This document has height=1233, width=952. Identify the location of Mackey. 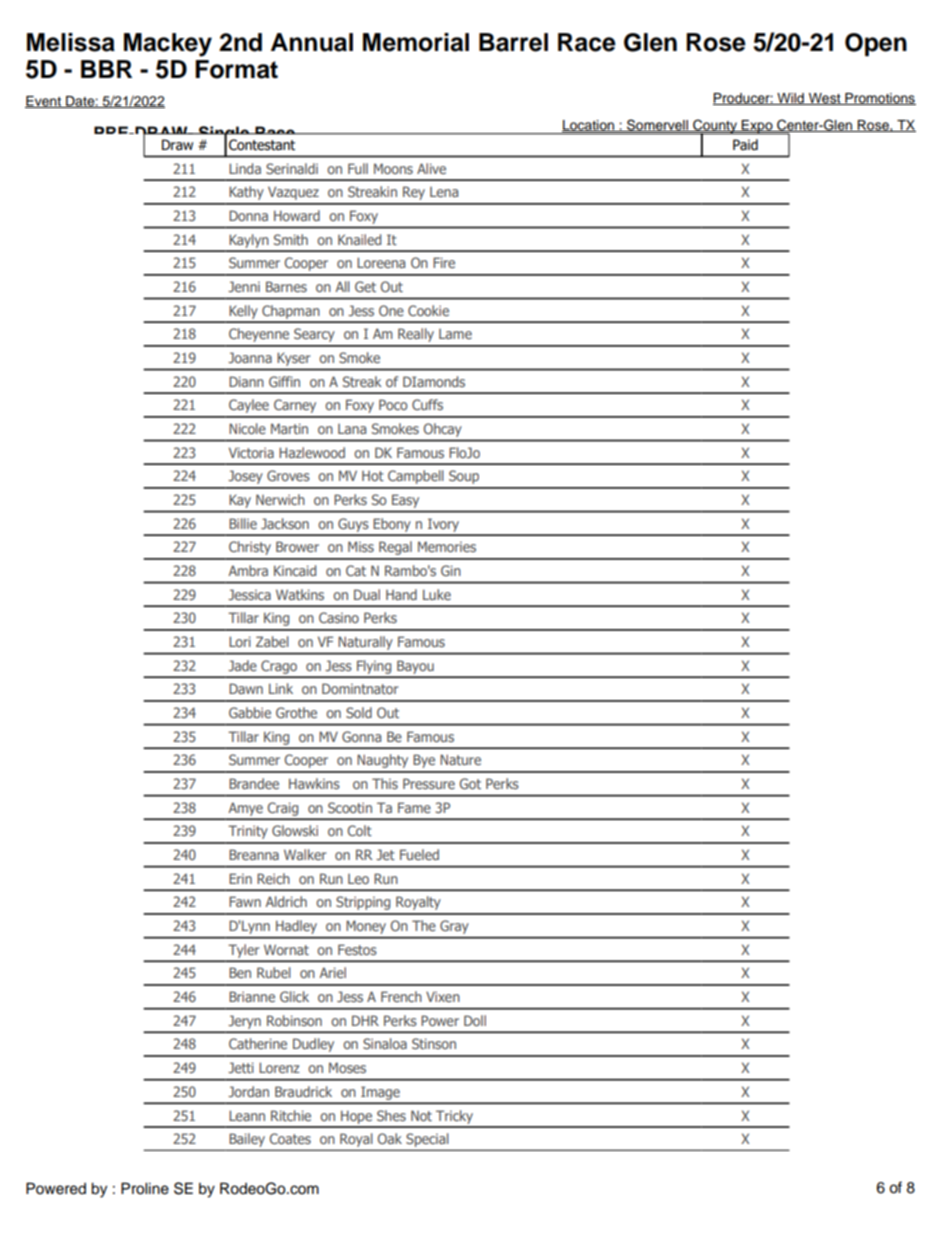
(168, 45).
